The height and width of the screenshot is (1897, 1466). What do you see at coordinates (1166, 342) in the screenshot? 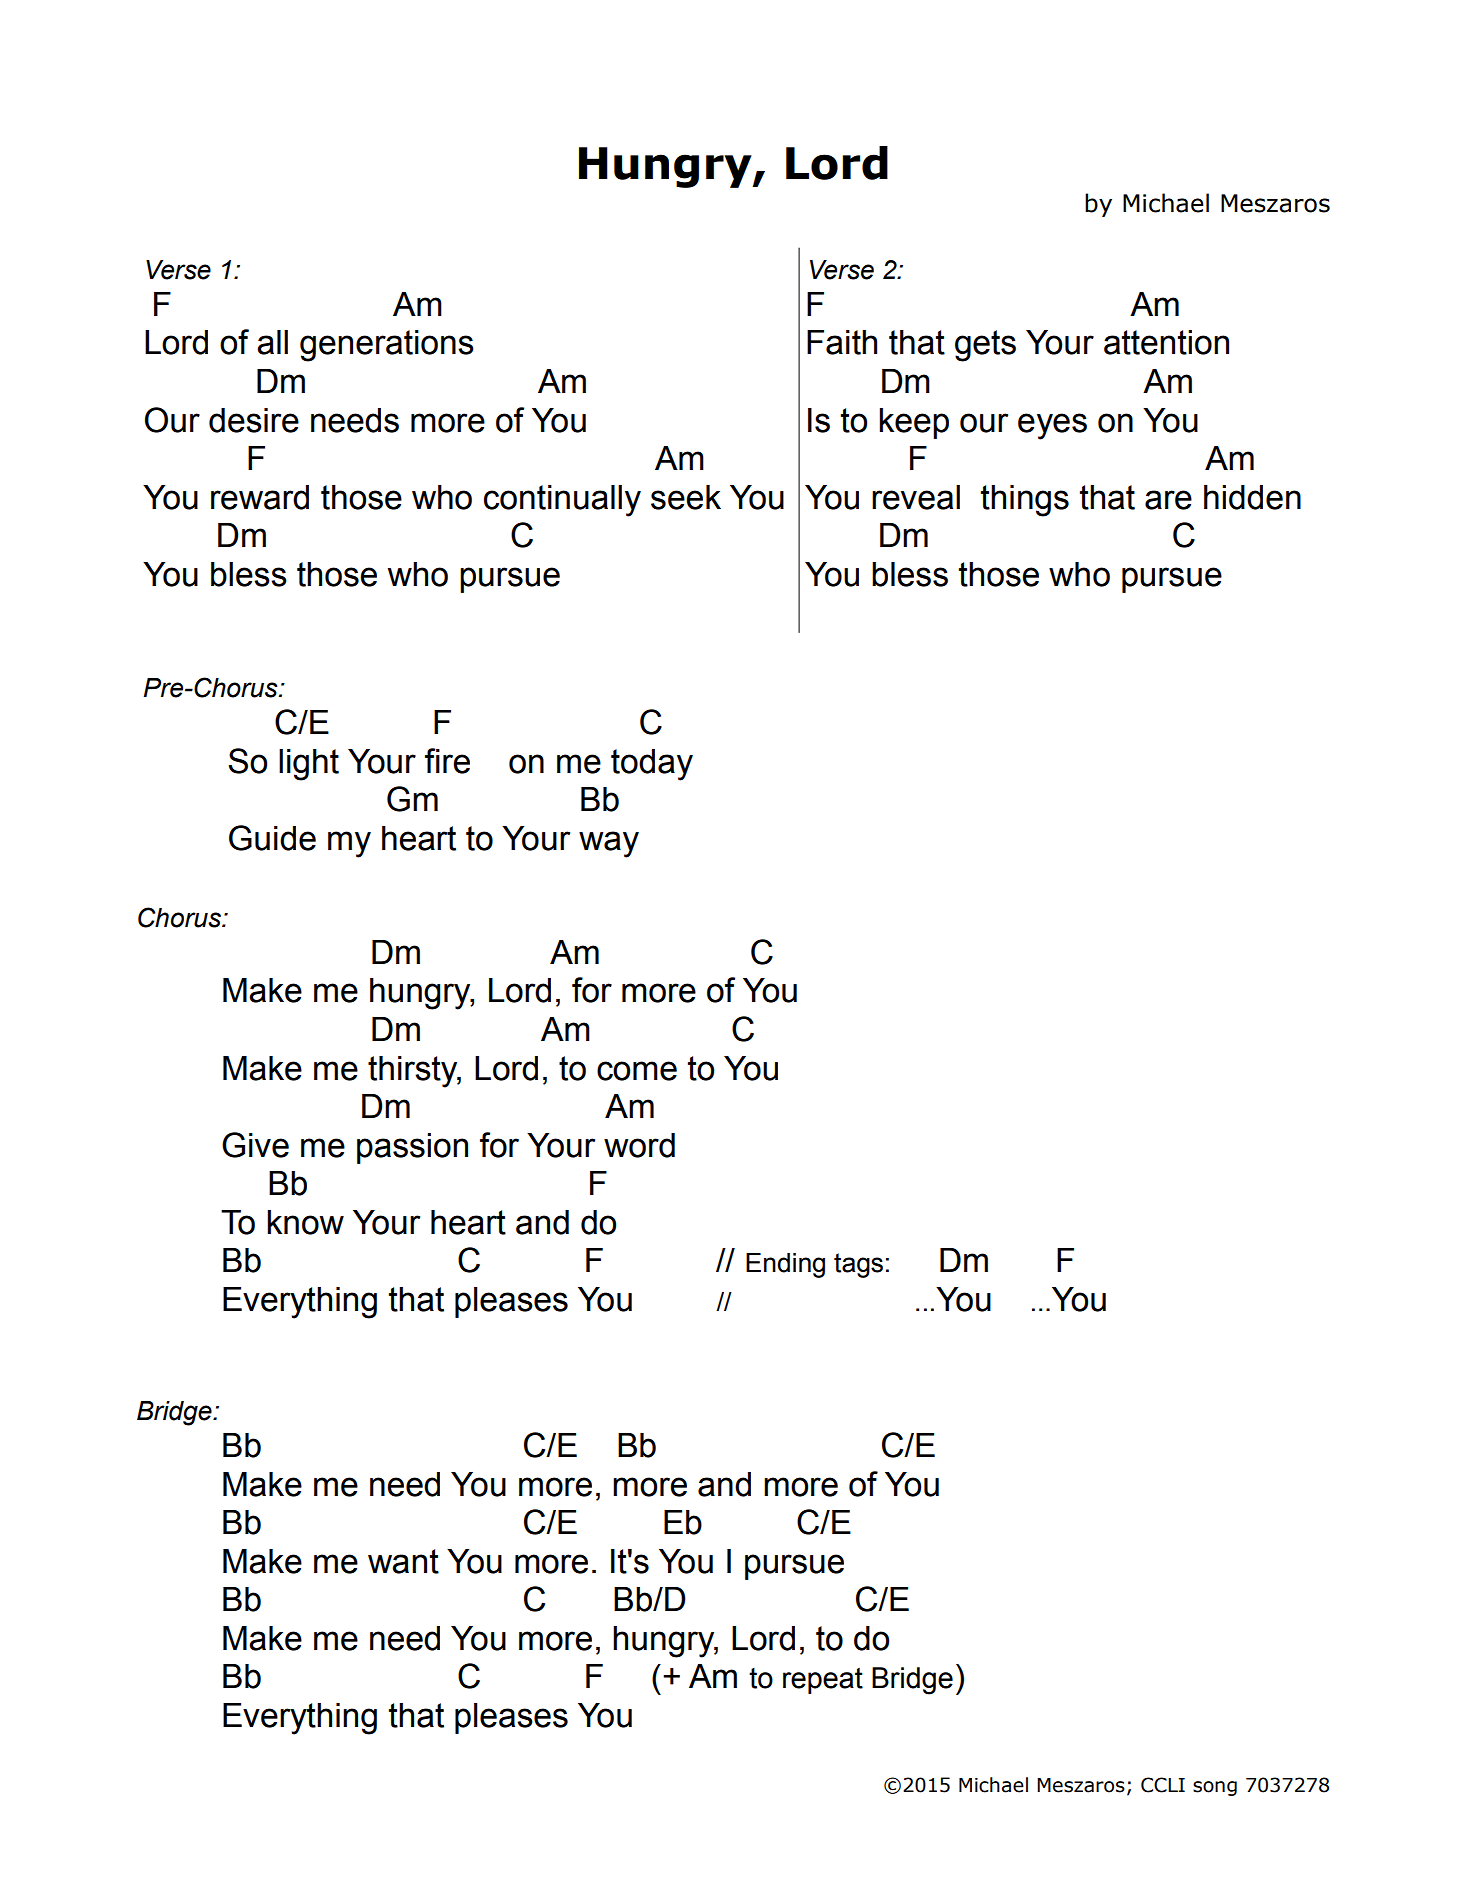
I see `attention` at bounding box center [1166, 342].
